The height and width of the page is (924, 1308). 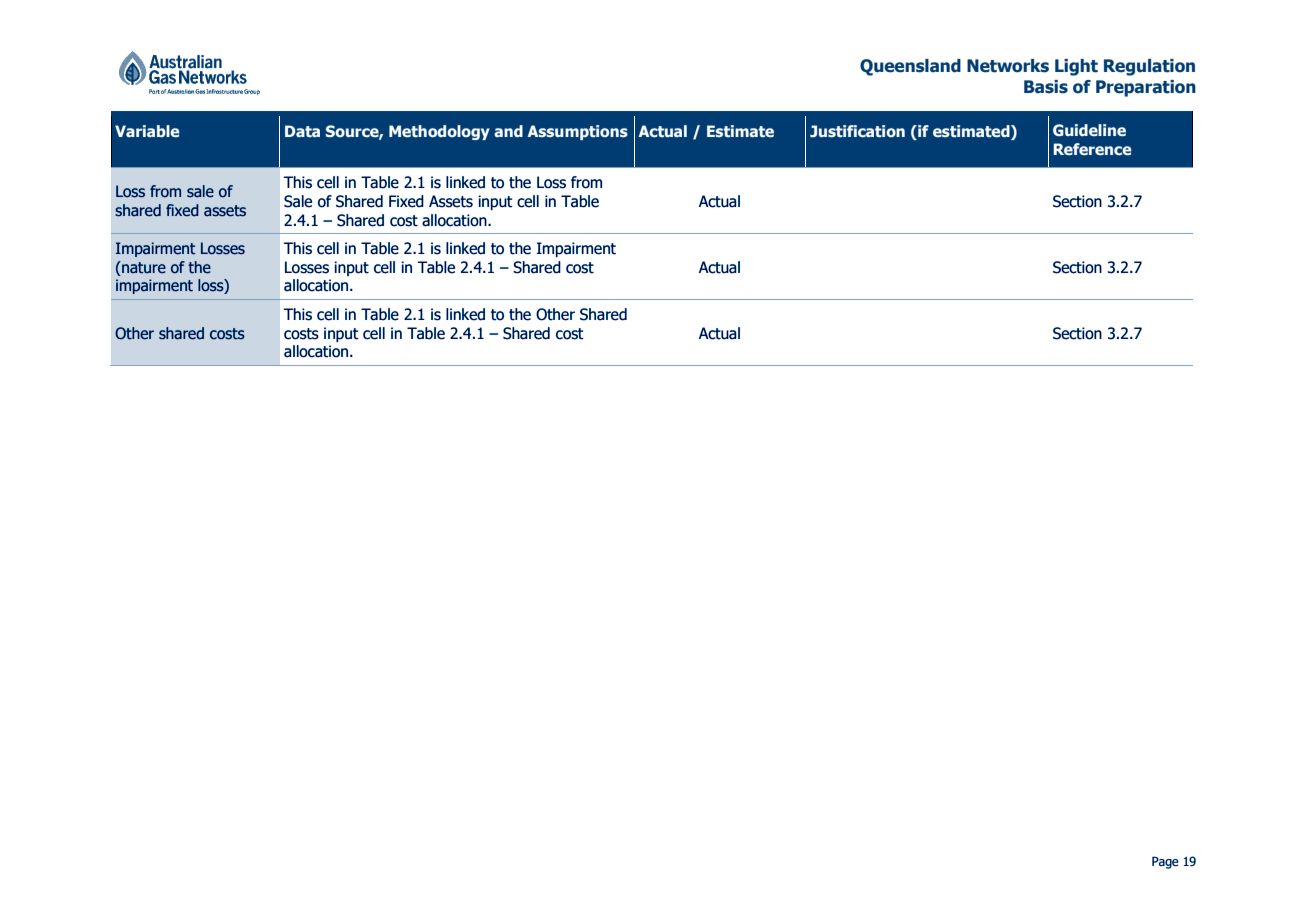 What do you see at coordinates (1146, 88) in the page?
I see `Preparation` at bounding box center [1146, 88].
